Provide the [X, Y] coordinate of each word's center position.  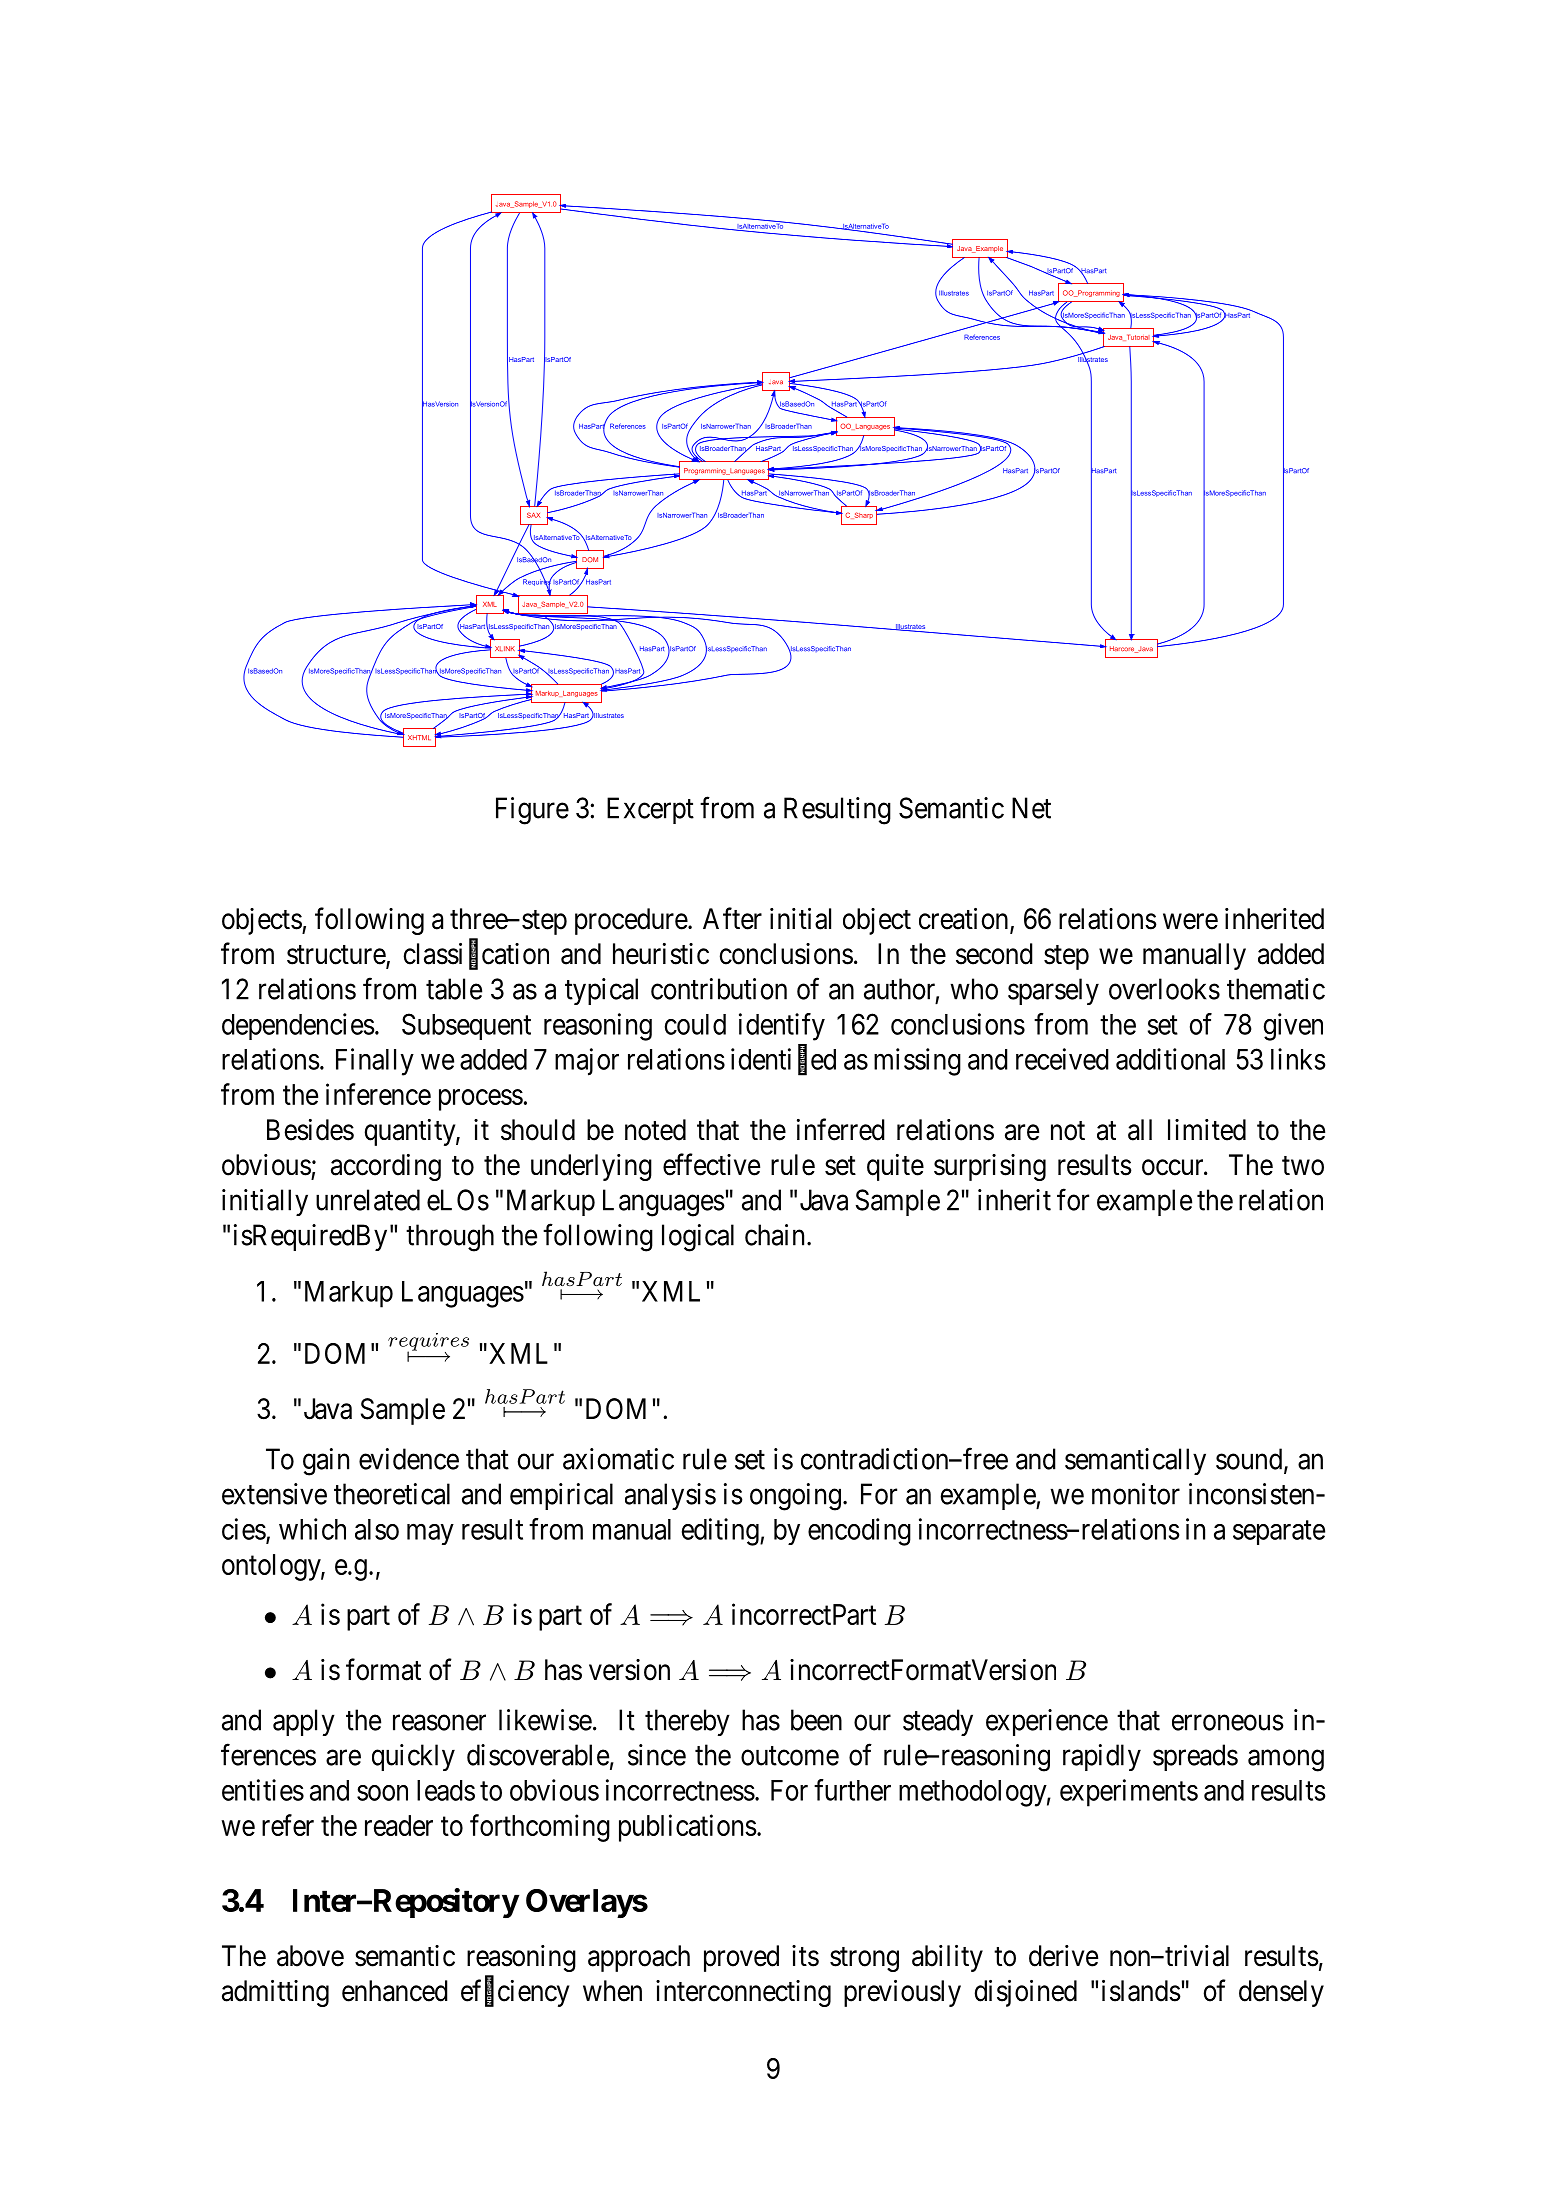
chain [774, 1235]
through [450, 1238]
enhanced [395, 1991]
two [1303, 1166]
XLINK [505, 648]
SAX [534, 515]
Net [1031, 808]
